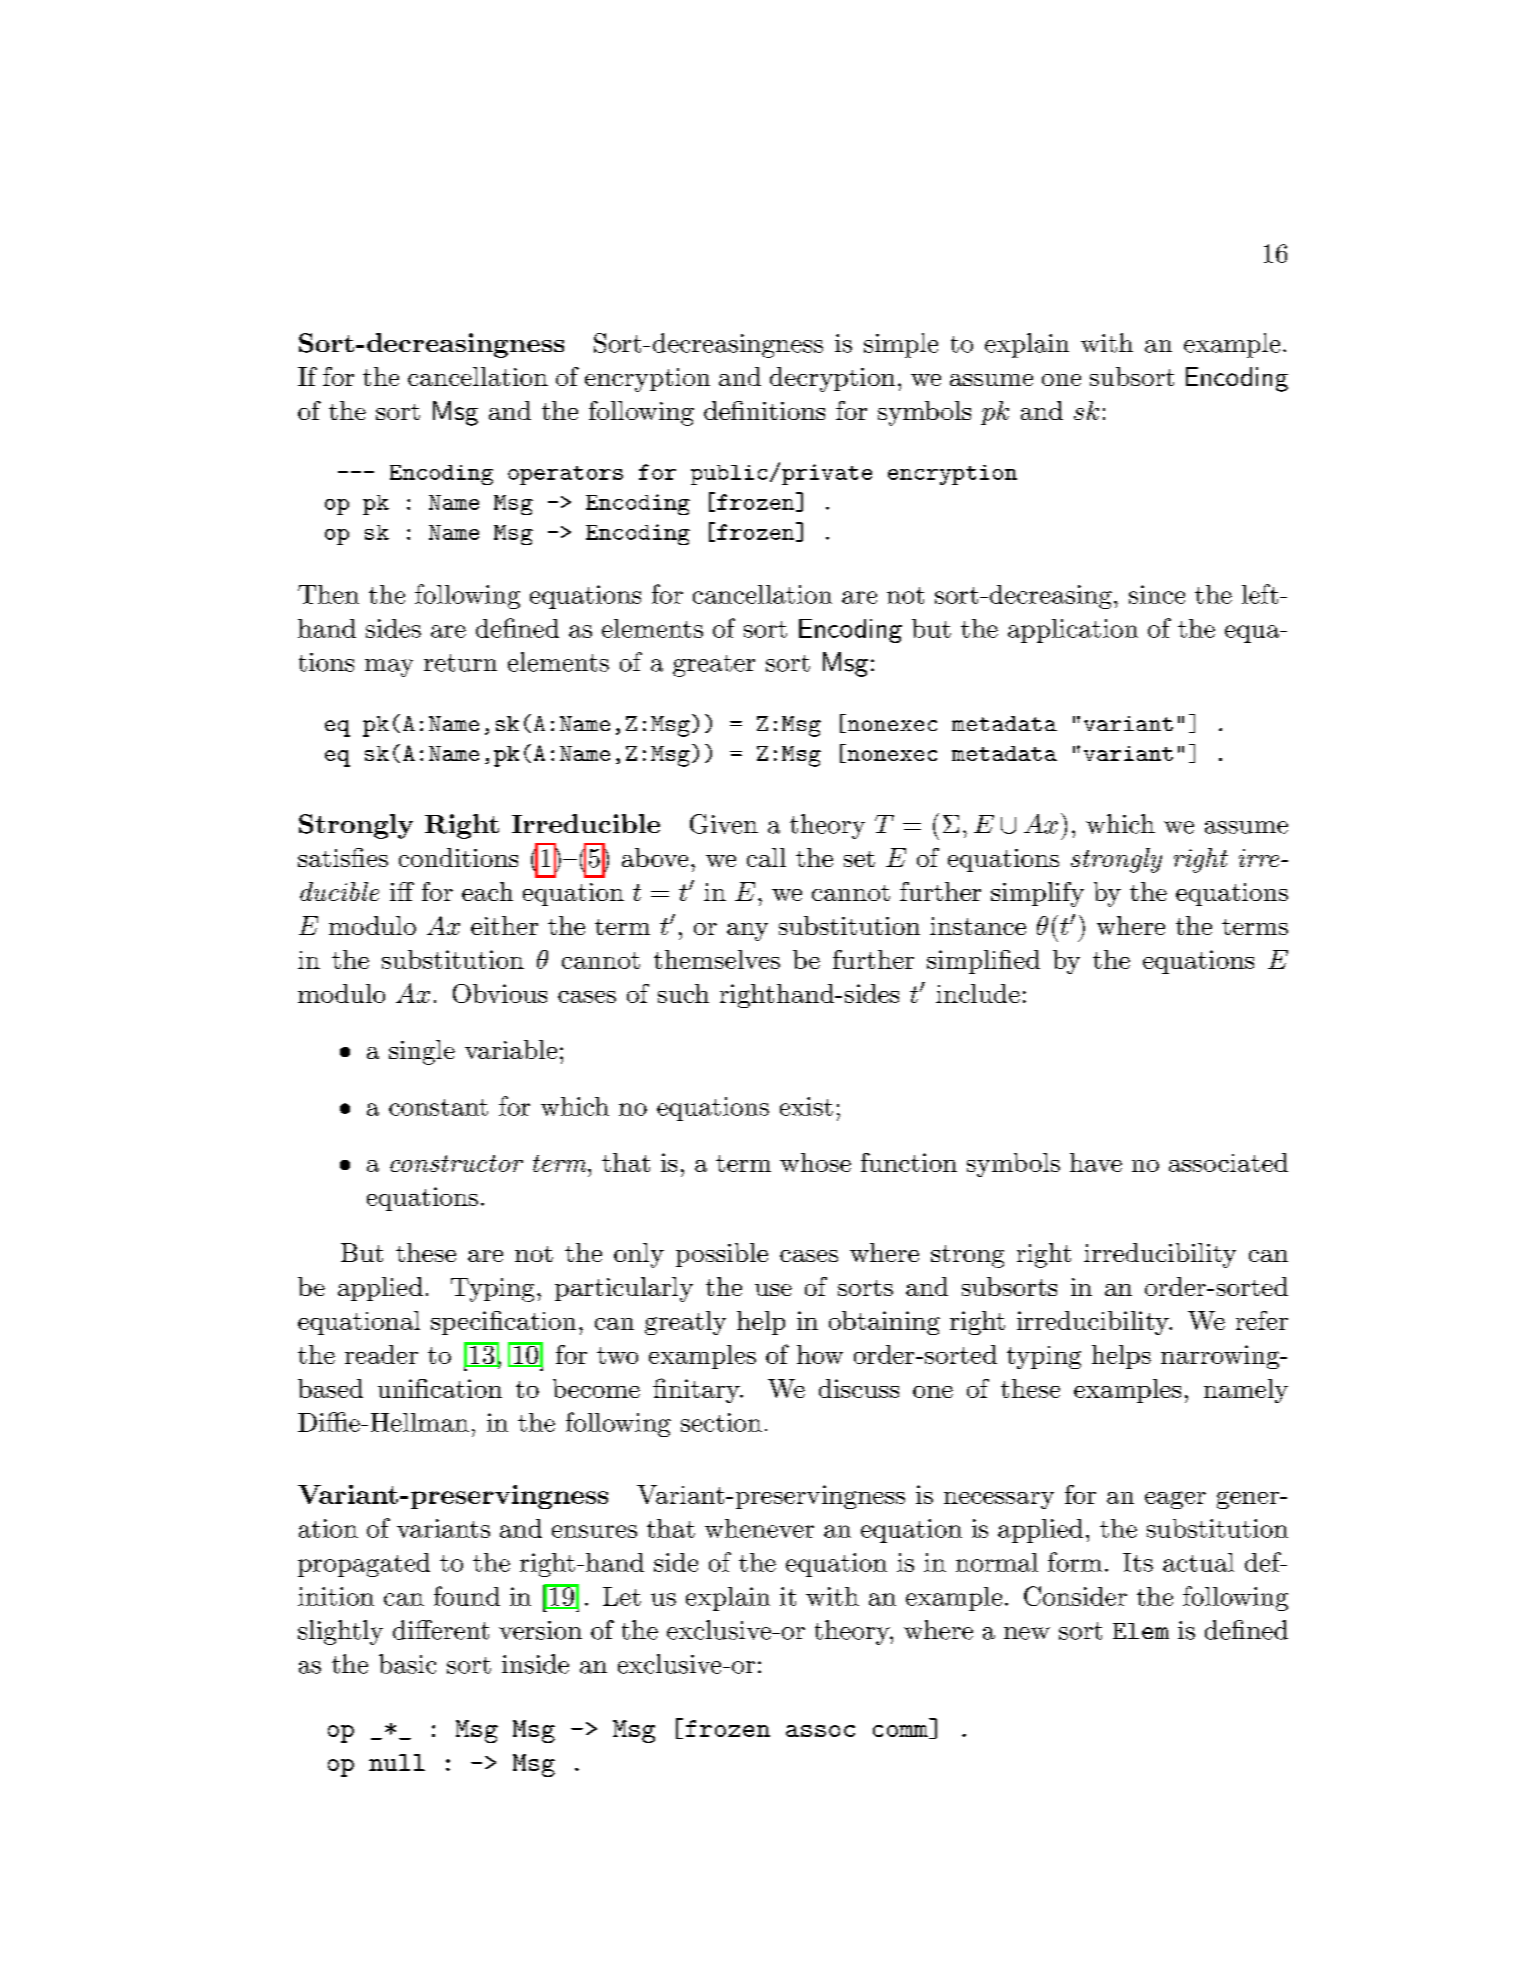 This screenshot has height=1982, width=1532. Describe the element at coordinates (1157, 594) in the screenshot. I see `since` at that location.
